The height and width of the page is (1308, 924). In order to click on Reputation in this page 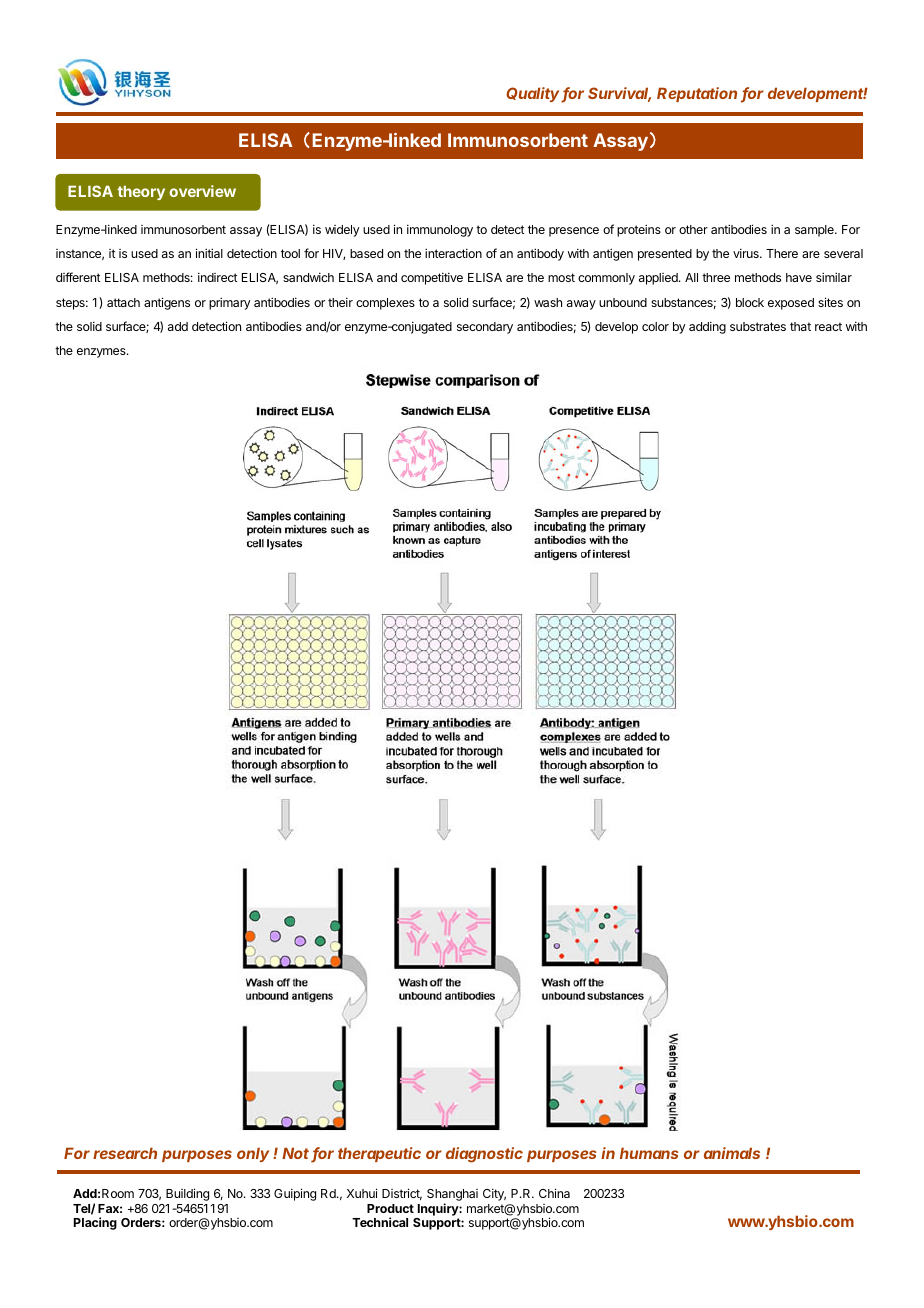, I will do `click(697, 94)`.
